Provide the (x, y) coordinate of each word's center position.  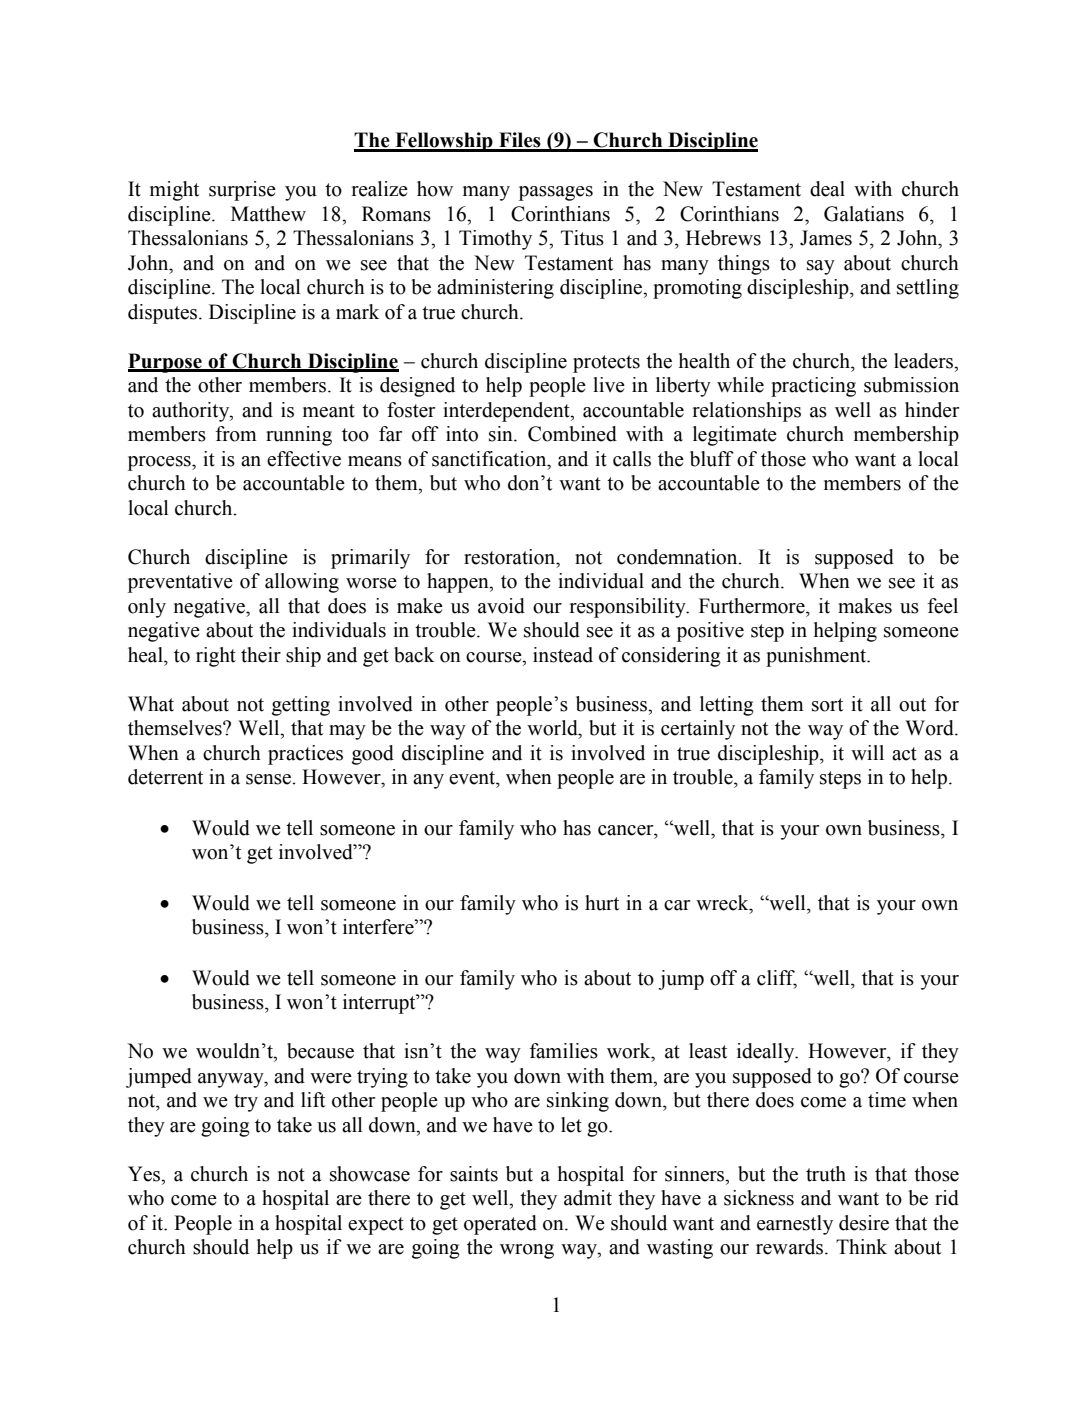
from (236, 434)
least (708, 1051)
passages (556, 193)
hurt (602, 903)
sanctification (490, 459)
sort (827, 705)
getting (301, 706)
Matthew (268, 214)
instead (563, 655)
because (320, 1051)
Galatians (864, 214)
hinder (932, 410)
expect (376, 1226)
